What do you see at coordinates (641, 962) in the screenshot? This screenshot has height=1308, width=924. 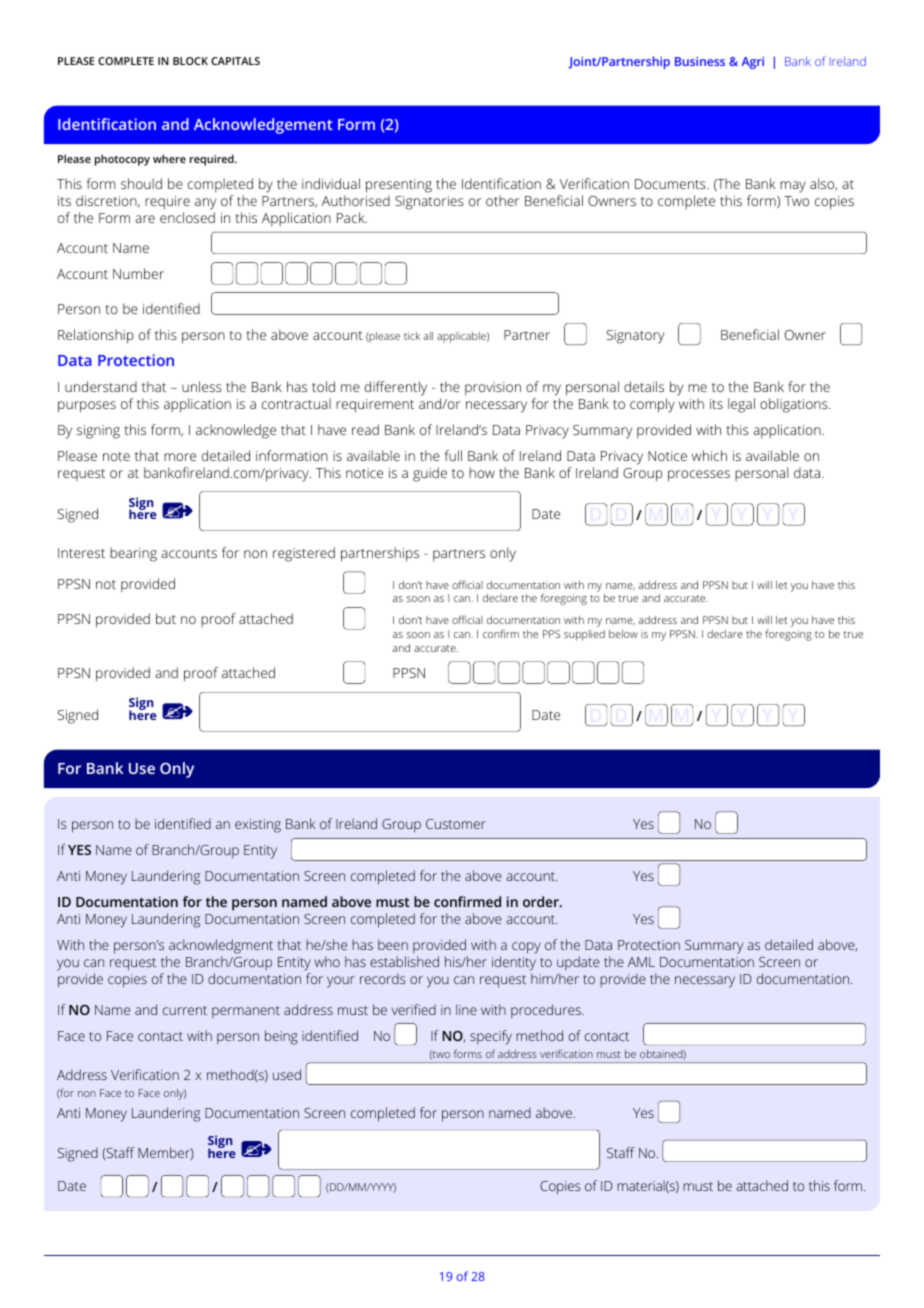 I see `AML` at bounding box center [641, 962].
